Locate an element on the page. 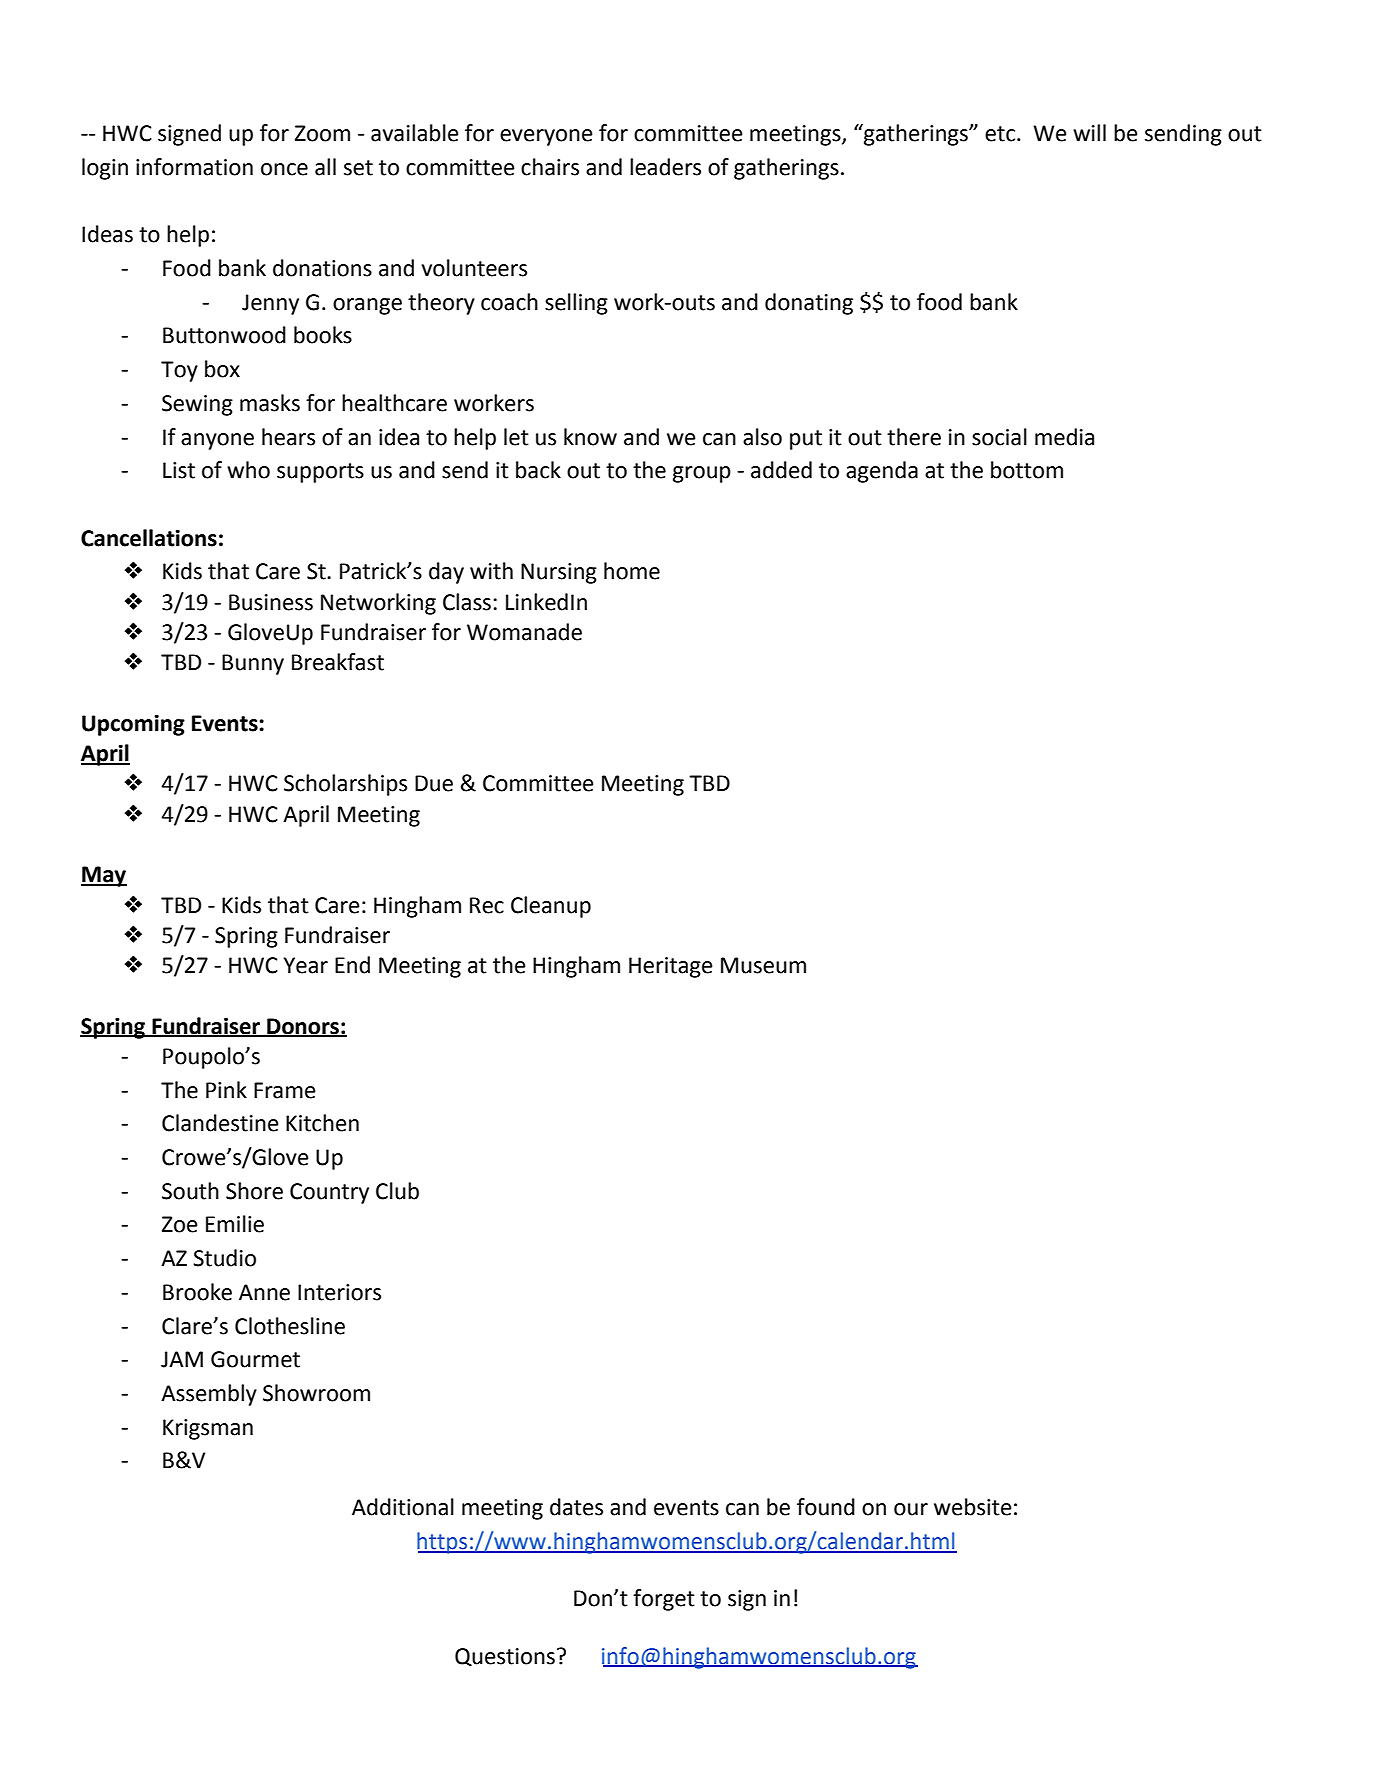 The image size is (1374, 1778). Clandestine is located at coordinates (220, 1123).
